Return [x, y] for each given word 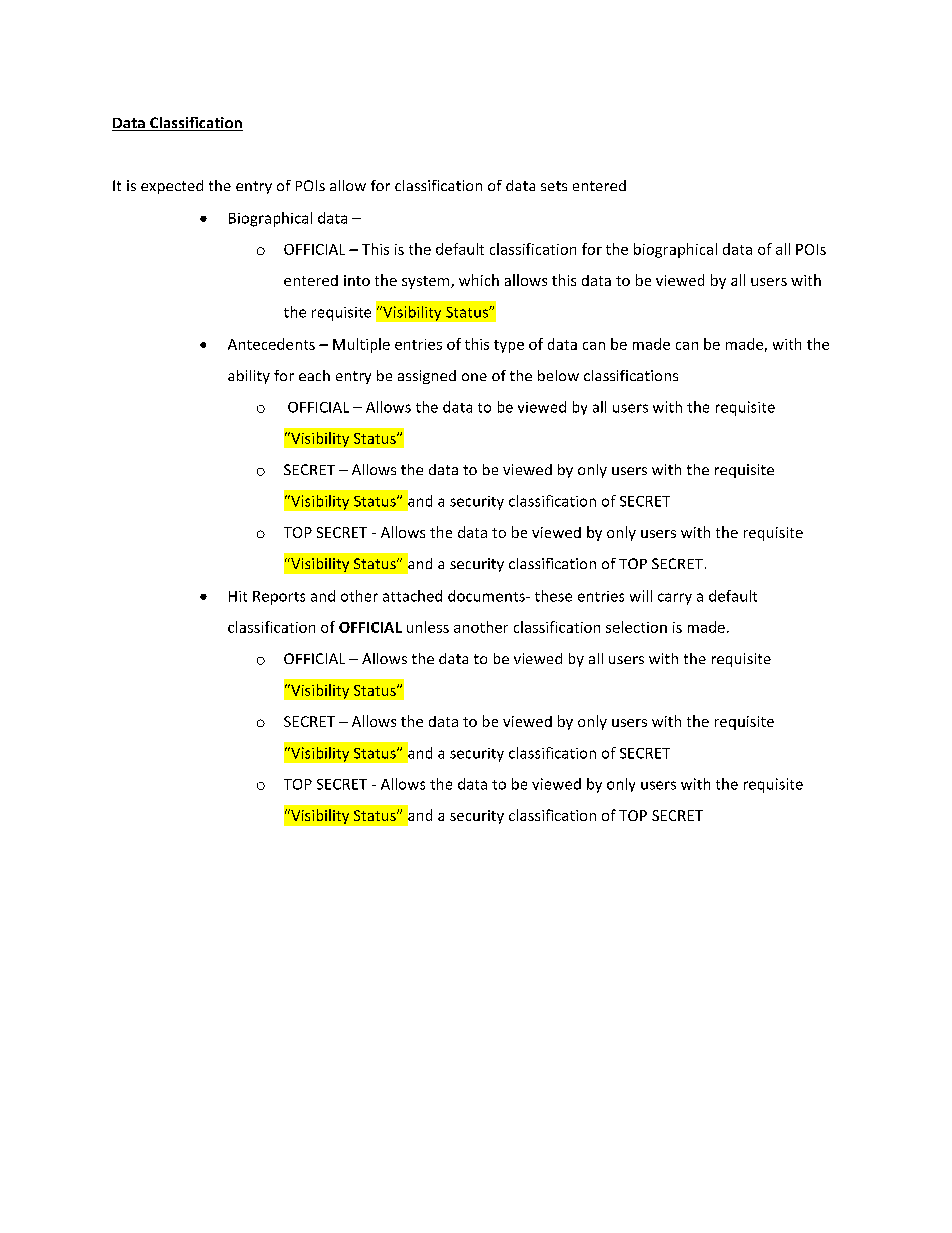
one [474, 377]
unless [428, 627]
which [479, 280]
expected [172, 187]
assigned [427, 377]
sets [554, 186]
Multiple [361, 345]
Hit [238, 596]
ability [249, 377]
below [558, 375]
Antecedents [271, 344]
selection [636, 627]
